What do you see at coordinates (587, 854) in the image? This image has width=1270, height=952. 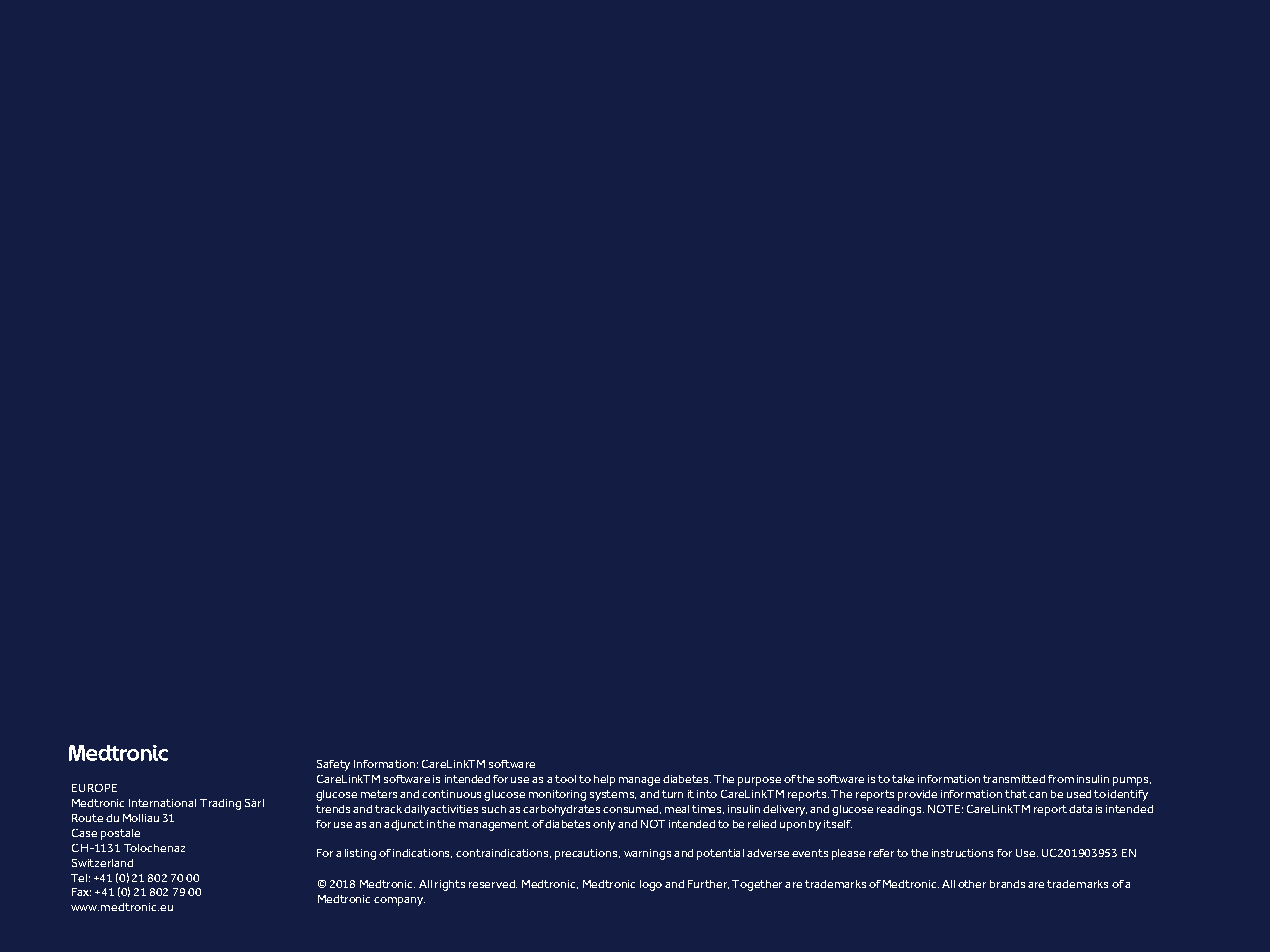 I see `precautions` at bounding box center [587, 854].
